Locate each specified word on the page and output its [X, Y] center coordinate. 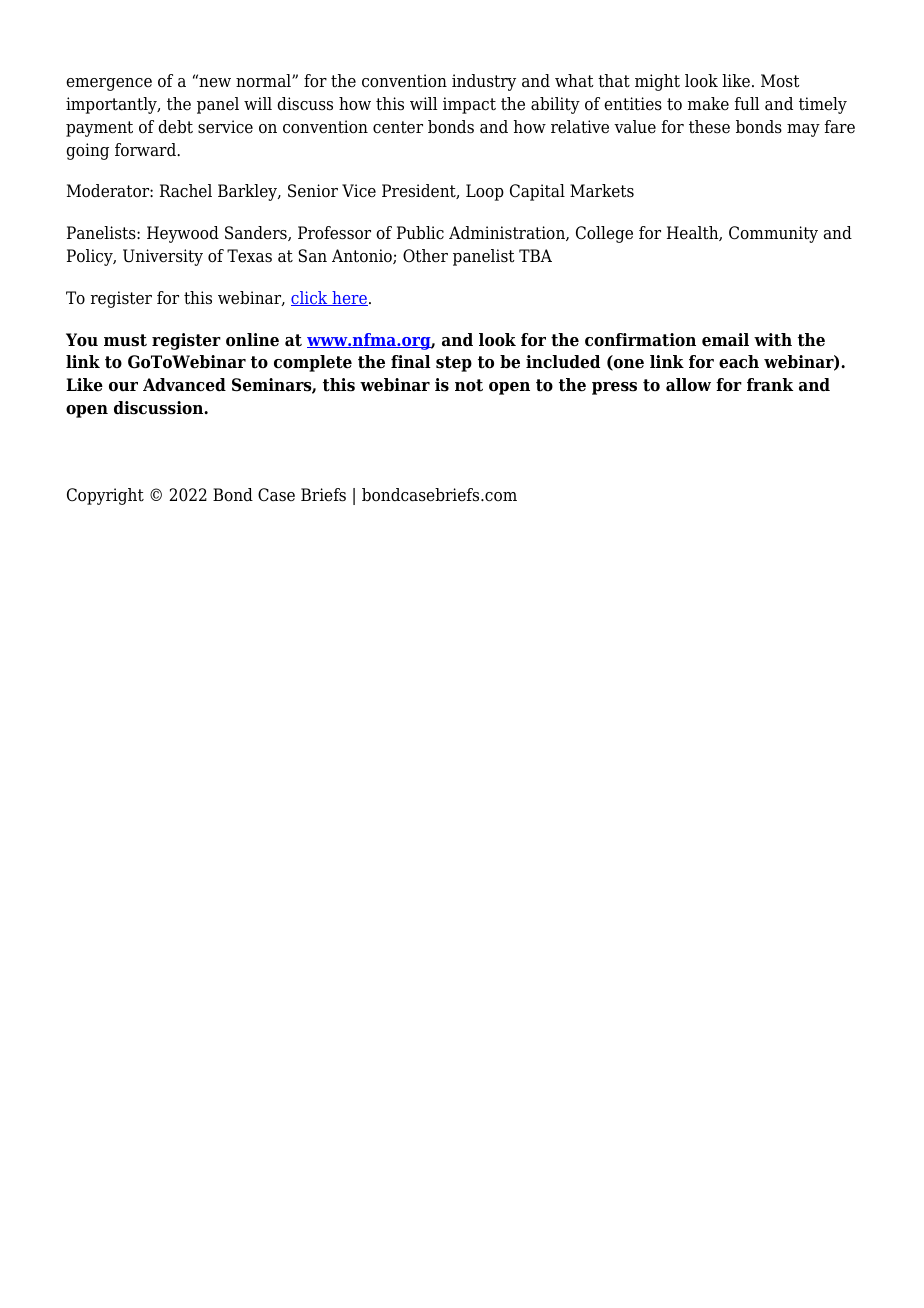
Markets [602, 191]
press [614, 388]
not [469, 385]
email [725, 340]
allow [688, 385]
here [349, 298]
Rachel [186, 191]
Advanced [184, 385]
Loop [485, 192]
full [747, 103]
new [214, 82]
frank [770, 385]
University [163, 257]
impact [469, 105]
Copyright [105, 496]
